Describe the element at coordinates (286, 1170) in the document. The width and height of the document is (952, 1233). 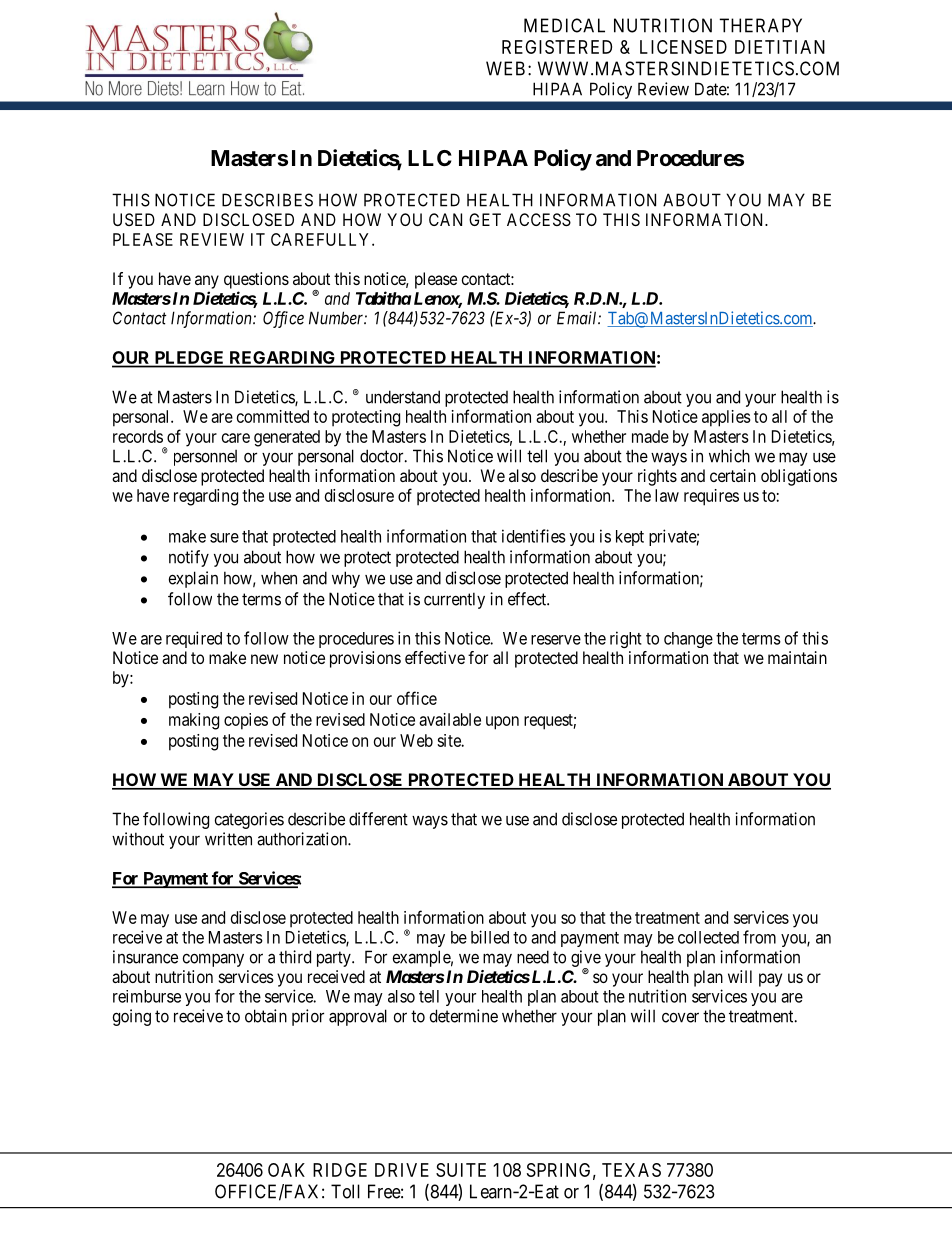
I see `OAK` at that location.
